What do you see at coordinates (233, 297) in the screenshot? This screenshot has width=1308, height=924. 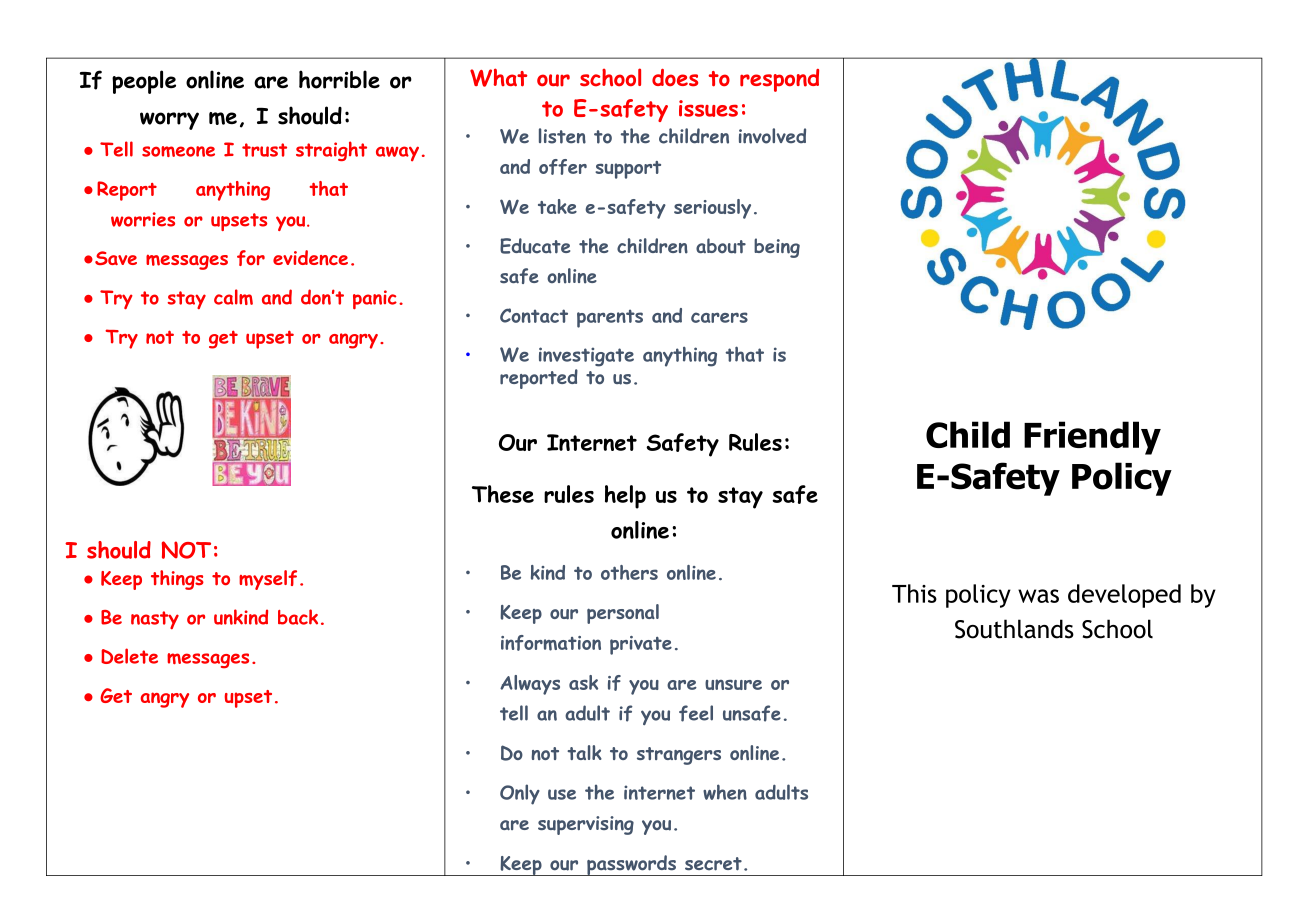 I see `calm` at bounding box center [233, 297].
